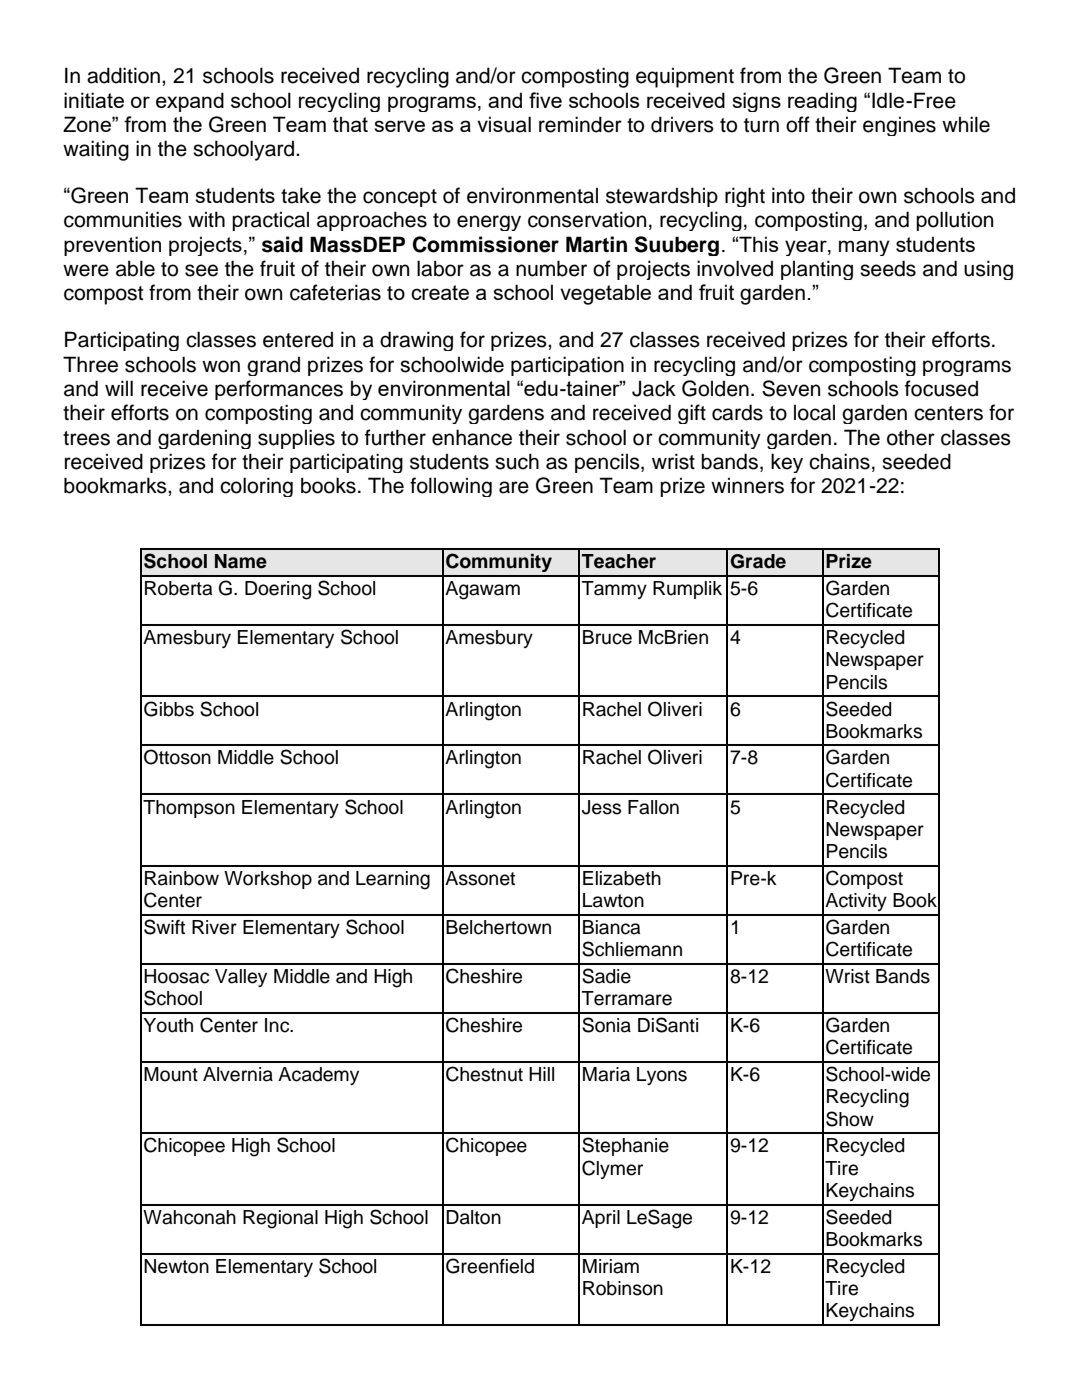  What do you see at coordinates (653, 807) in the document?
I see `Fallon` at bounding box center [653, 807].
